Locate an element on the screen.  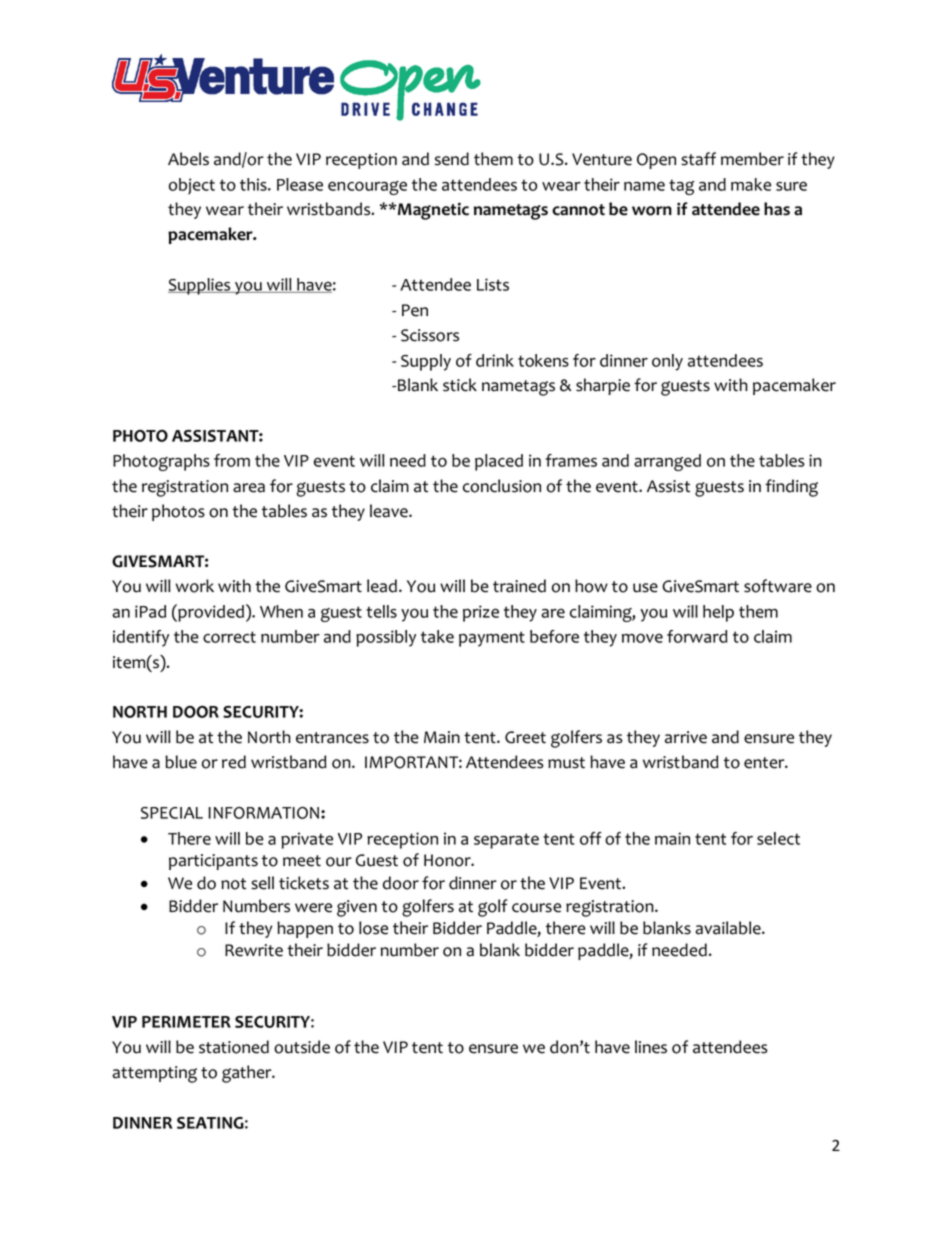
object is located at coordinates (192, 186).
